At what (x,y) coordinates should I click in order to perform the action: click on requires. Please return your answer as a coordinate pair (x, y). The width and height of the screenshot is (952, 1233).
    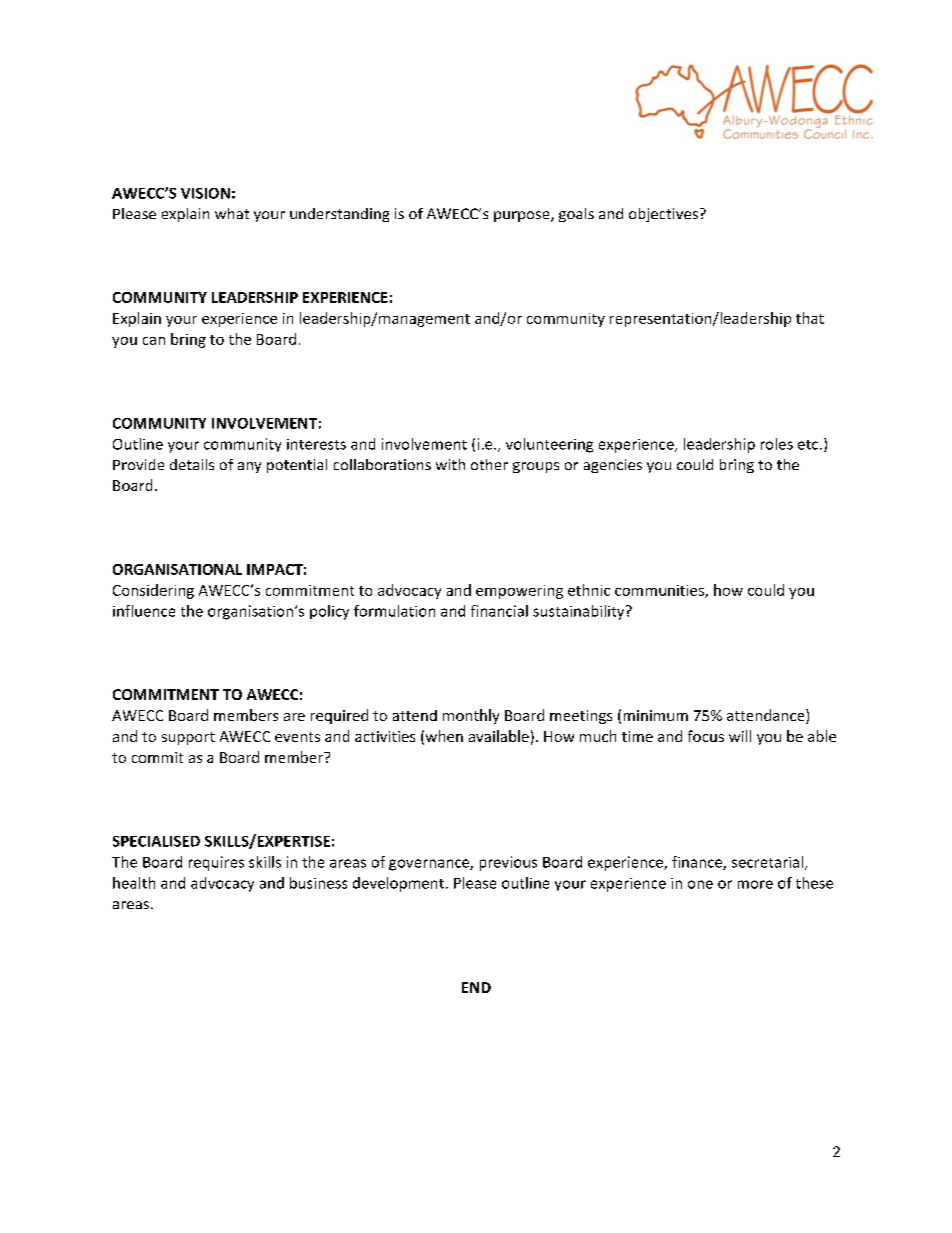
    Looking at the image, I should click on (216, 863).
